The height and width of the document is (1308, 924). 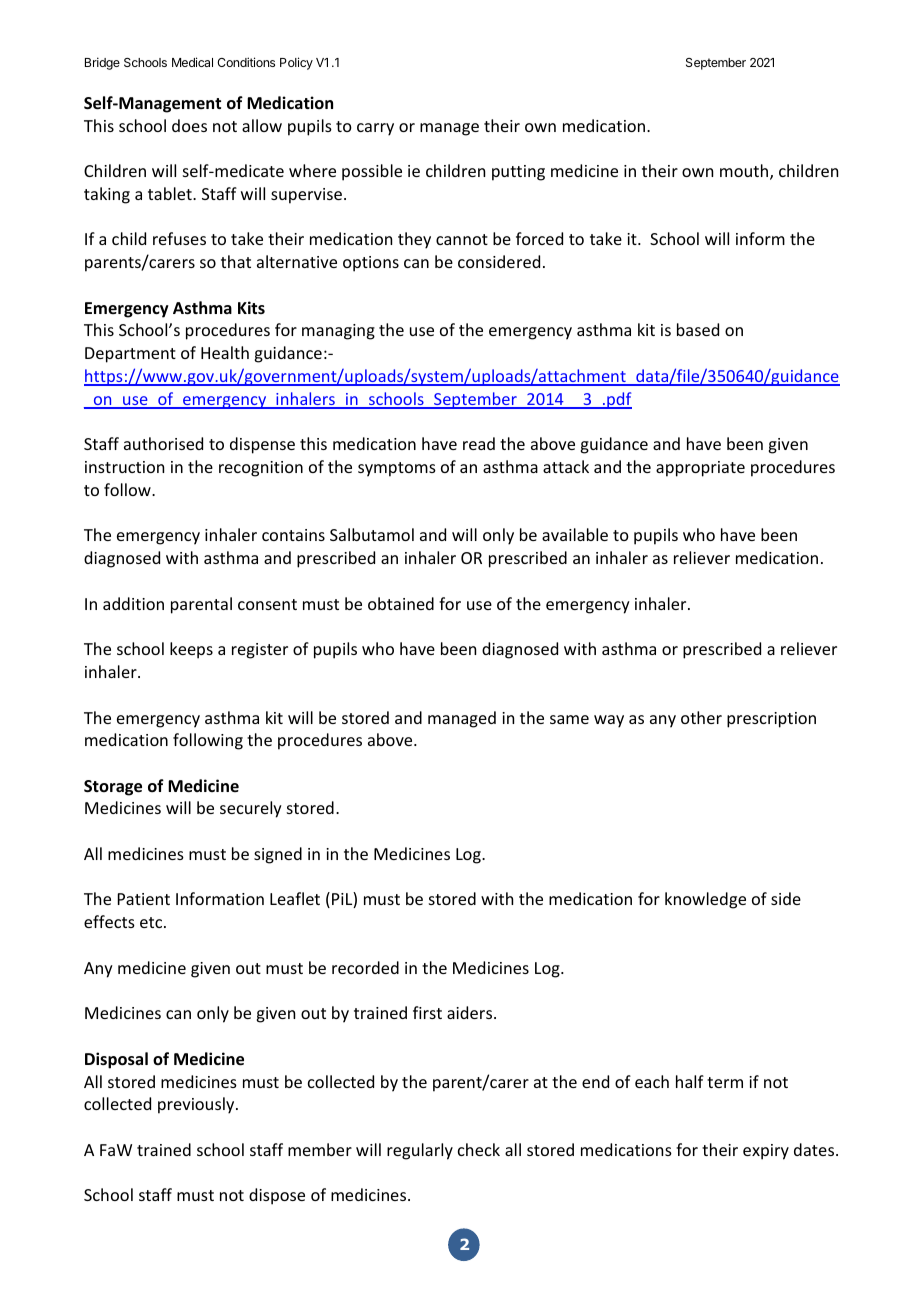 What do you see at coordinates (766, 1152) in the document?
I see `expiry` at bounding box center [766, 1152].
